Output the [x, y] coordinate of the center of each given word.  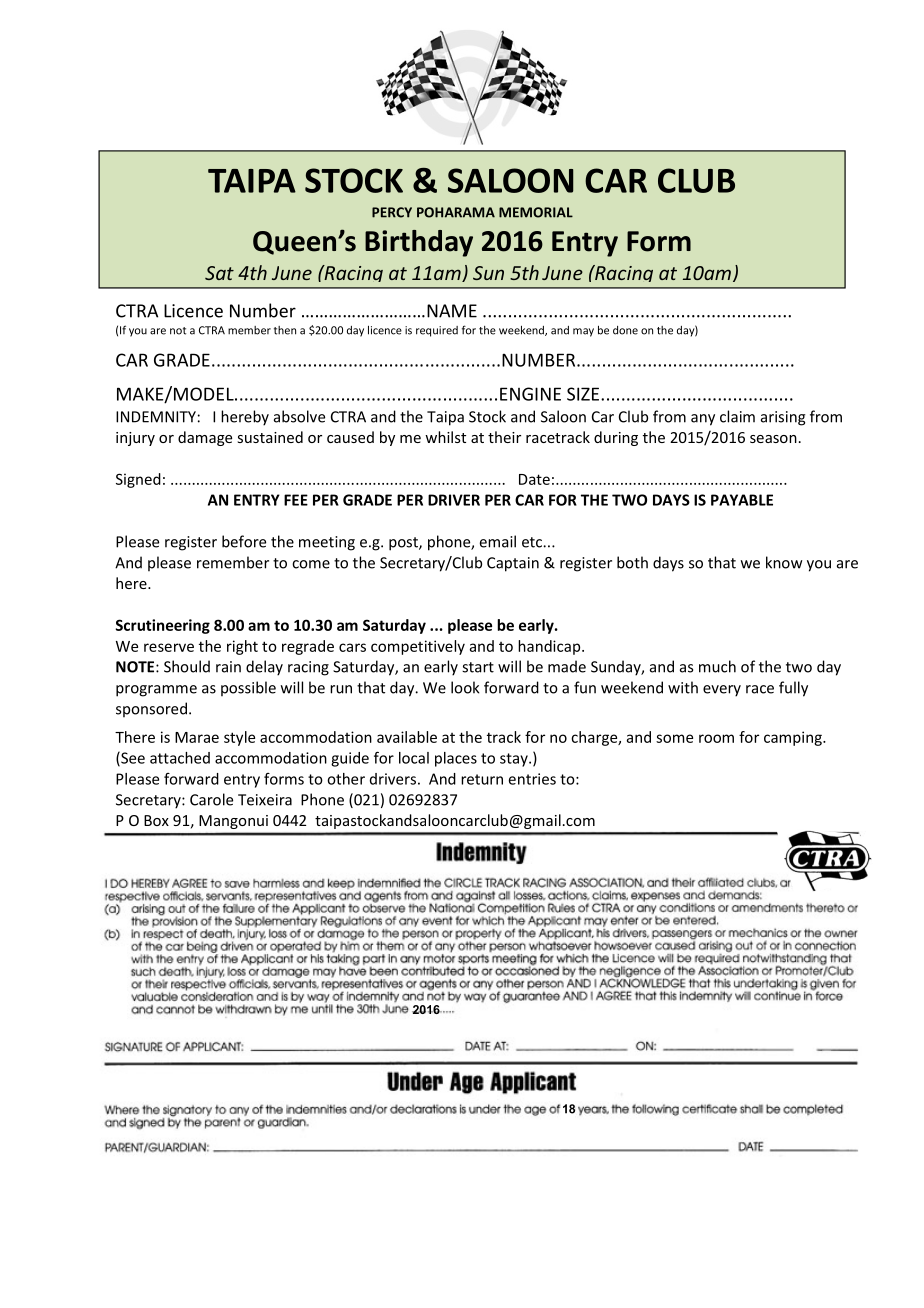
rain [228, 667]
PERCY [392, 212]
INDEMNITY [156, 417]
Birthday [419, 243]
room [716, 738]
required [437, 331]
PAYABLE [742, 500]
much [717, 666]
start [478, 667]
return [482, 779]
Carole [211, 799]
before [244, 541]
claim [737, 416]
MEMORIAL [536, 212]
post [404, 544]
